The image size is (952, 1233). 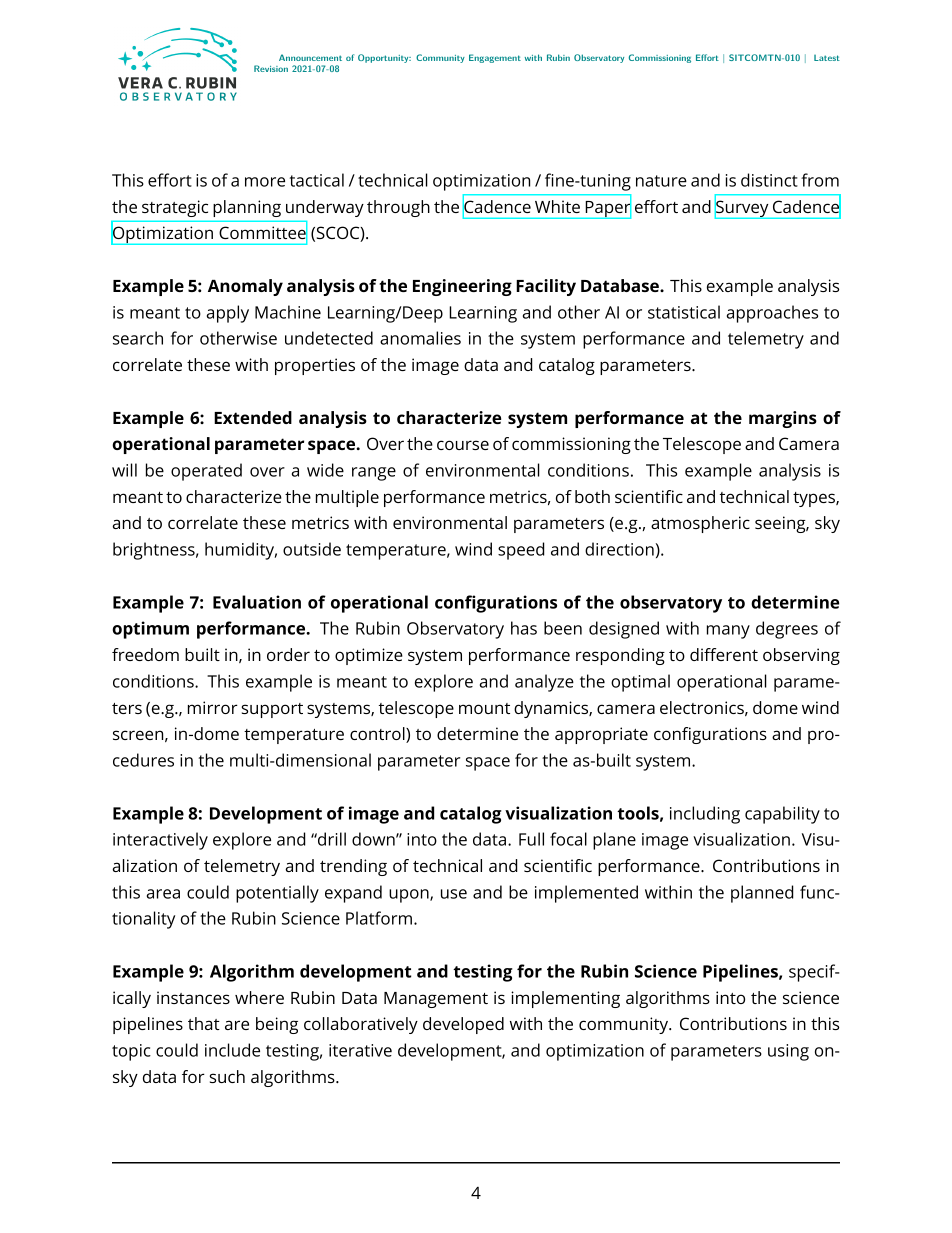 I want to click on Engineering, so click(x=462, y=287).
